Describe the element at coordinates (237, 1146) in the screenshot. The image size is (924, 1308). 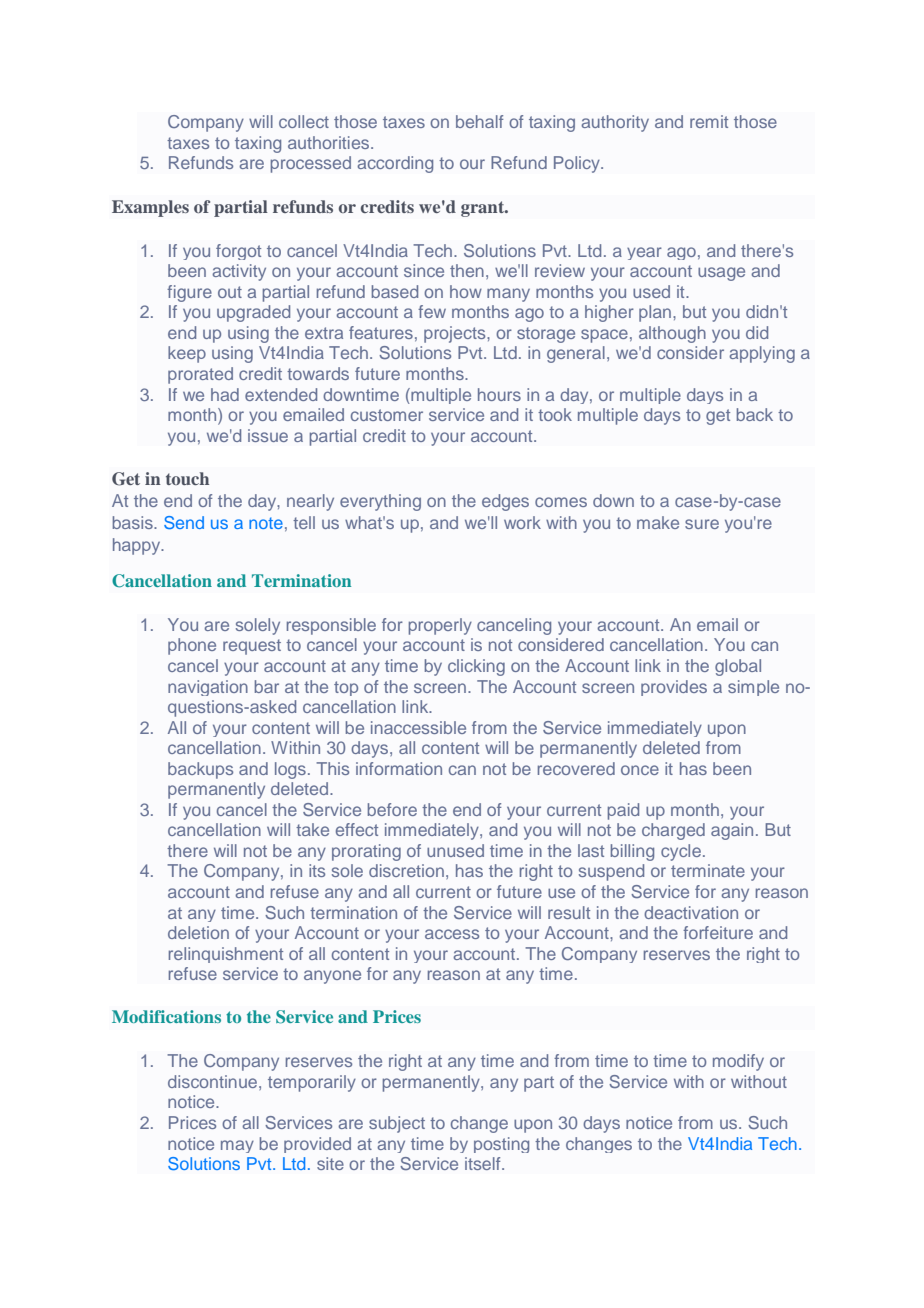
I see `may` at that location.
